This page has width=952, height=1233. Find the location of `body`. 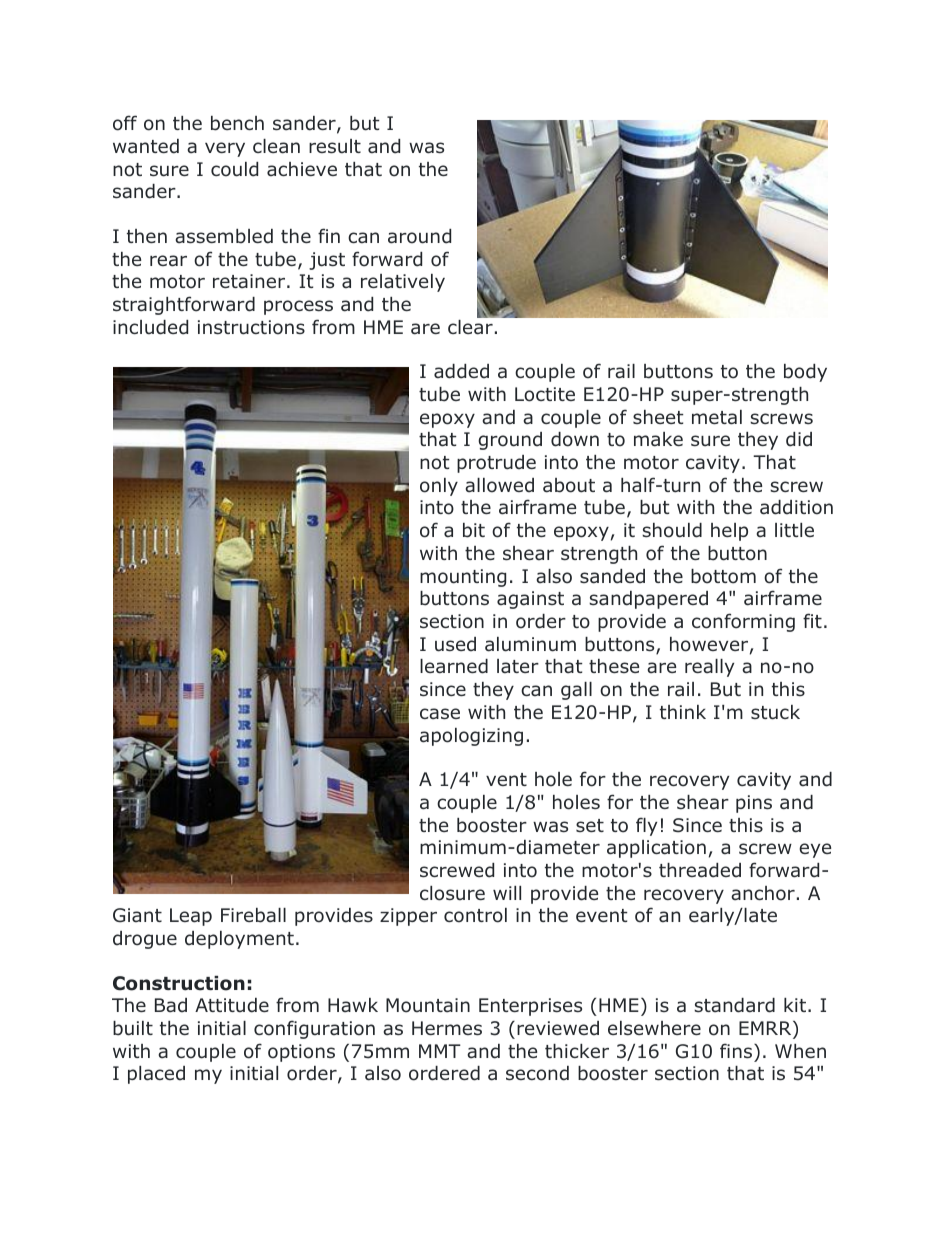

body is located at coordinates (805, 373).
